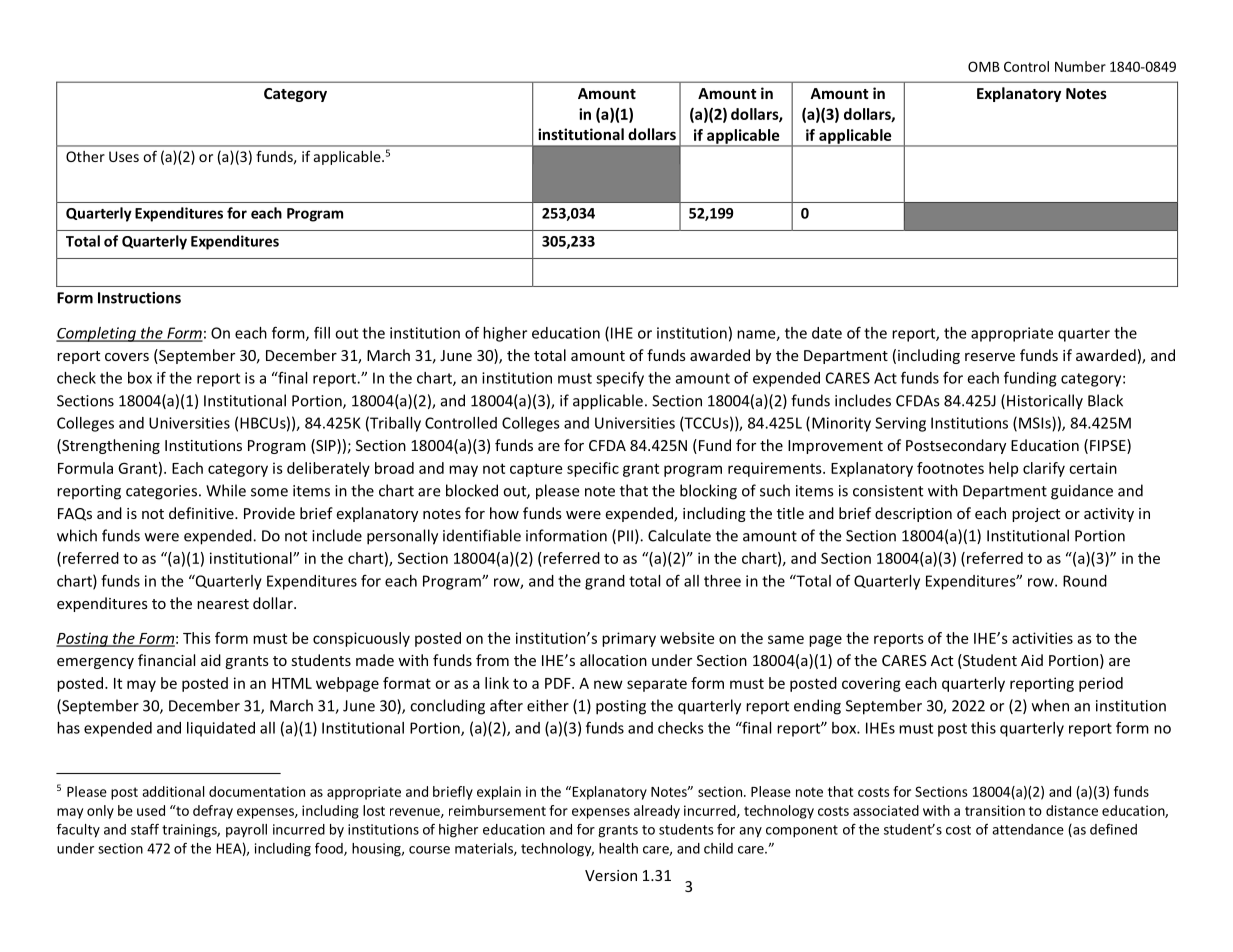 Image resolution: width=1233 pixels, height=952 pixels. Describe the element at coordinates (1080, 66) in the screenshot. I see `Number` at that location.
